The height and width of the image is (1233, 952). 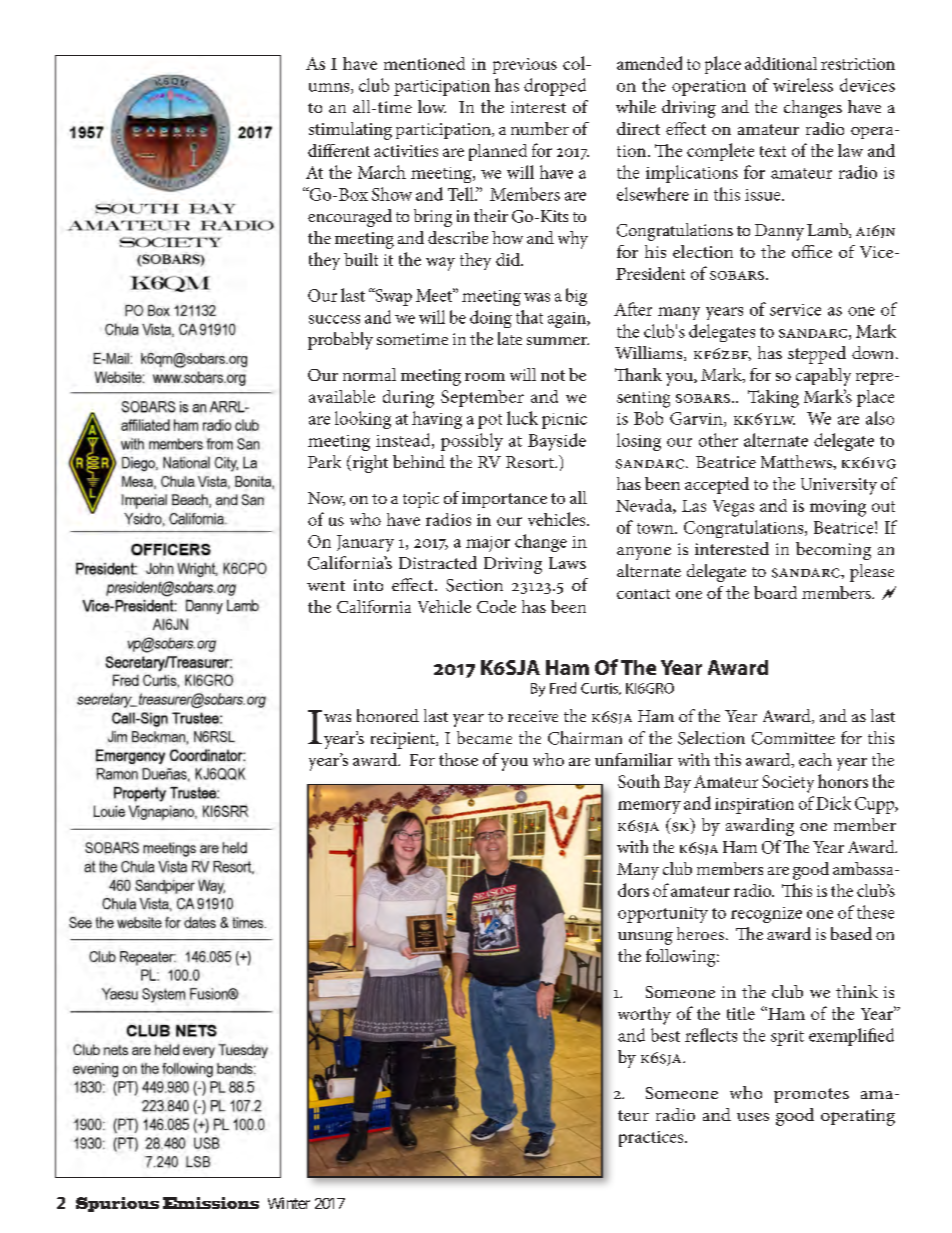 I want to click on wireless, so click(x=803, y=85).
